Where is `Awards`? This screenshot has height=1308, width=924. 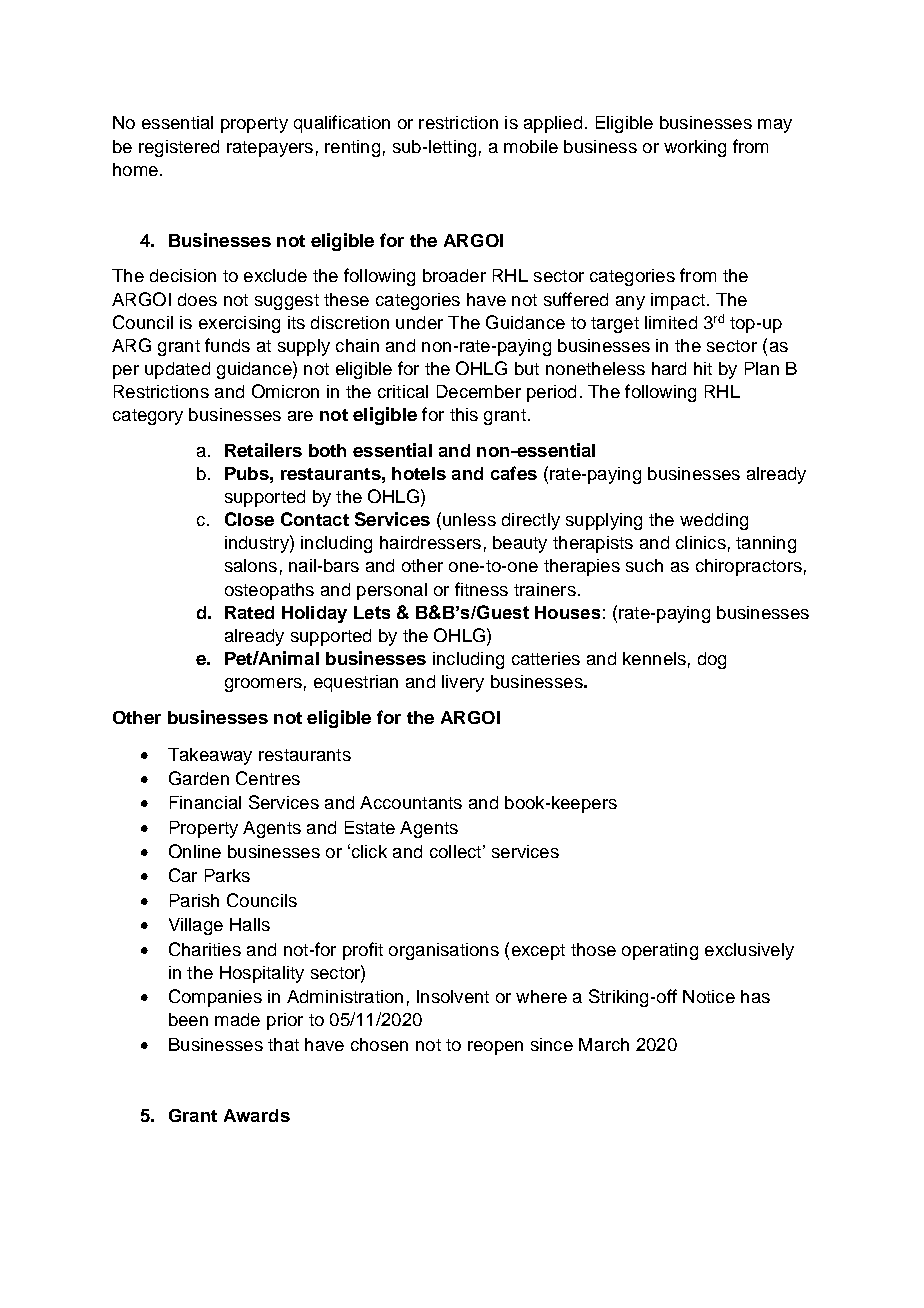 Awards is located at coordinates (257, 1115).
